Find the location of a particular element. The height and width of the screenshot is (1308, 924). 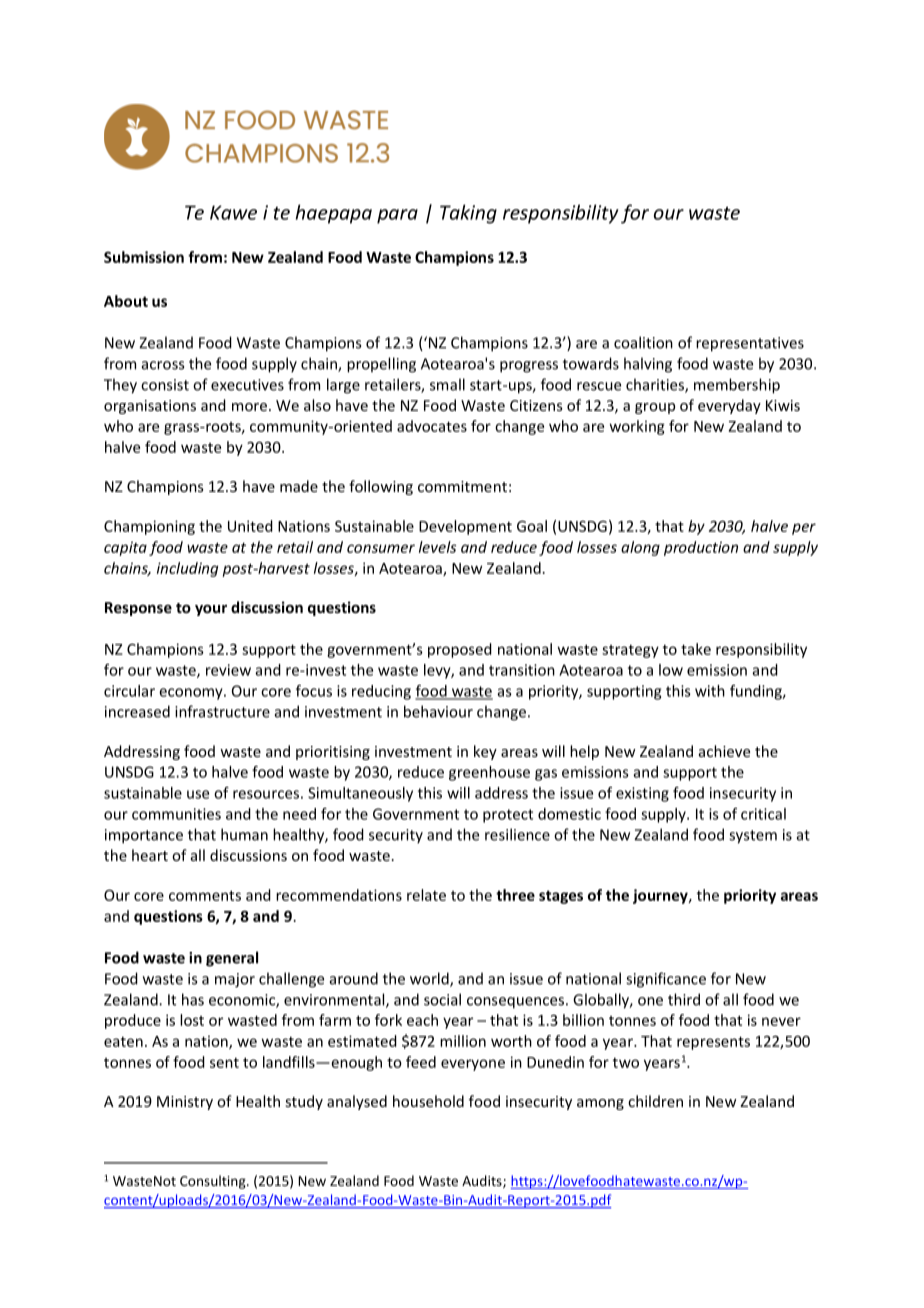

significance is located at coordinates (666, 980).
